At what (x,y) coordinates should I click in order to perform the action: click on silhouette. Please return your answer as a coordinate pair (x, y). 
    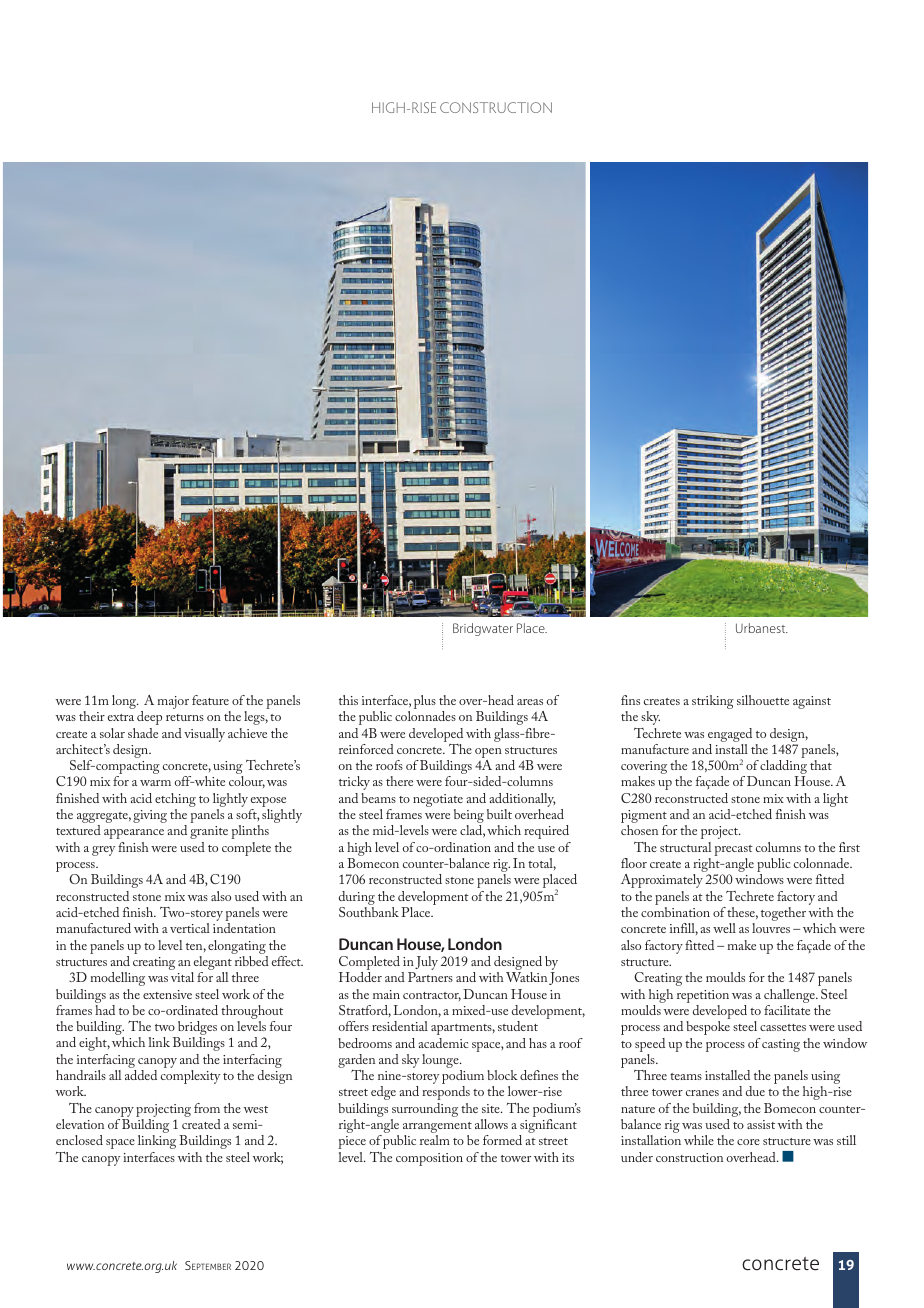
    Looking at the image, I should click on (763, 700).
